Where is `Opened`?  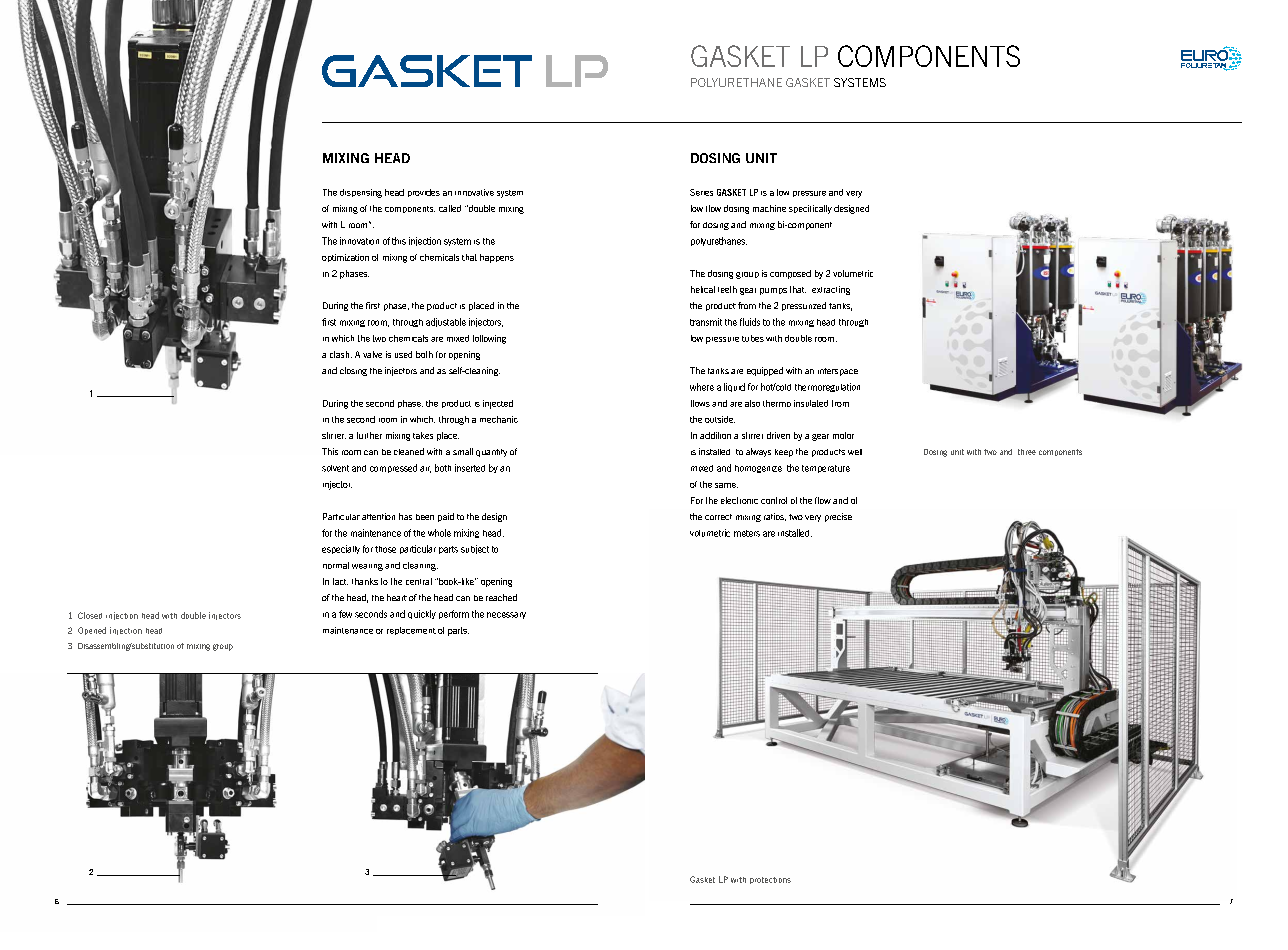 Opened is located at coordinates (92, 631).
